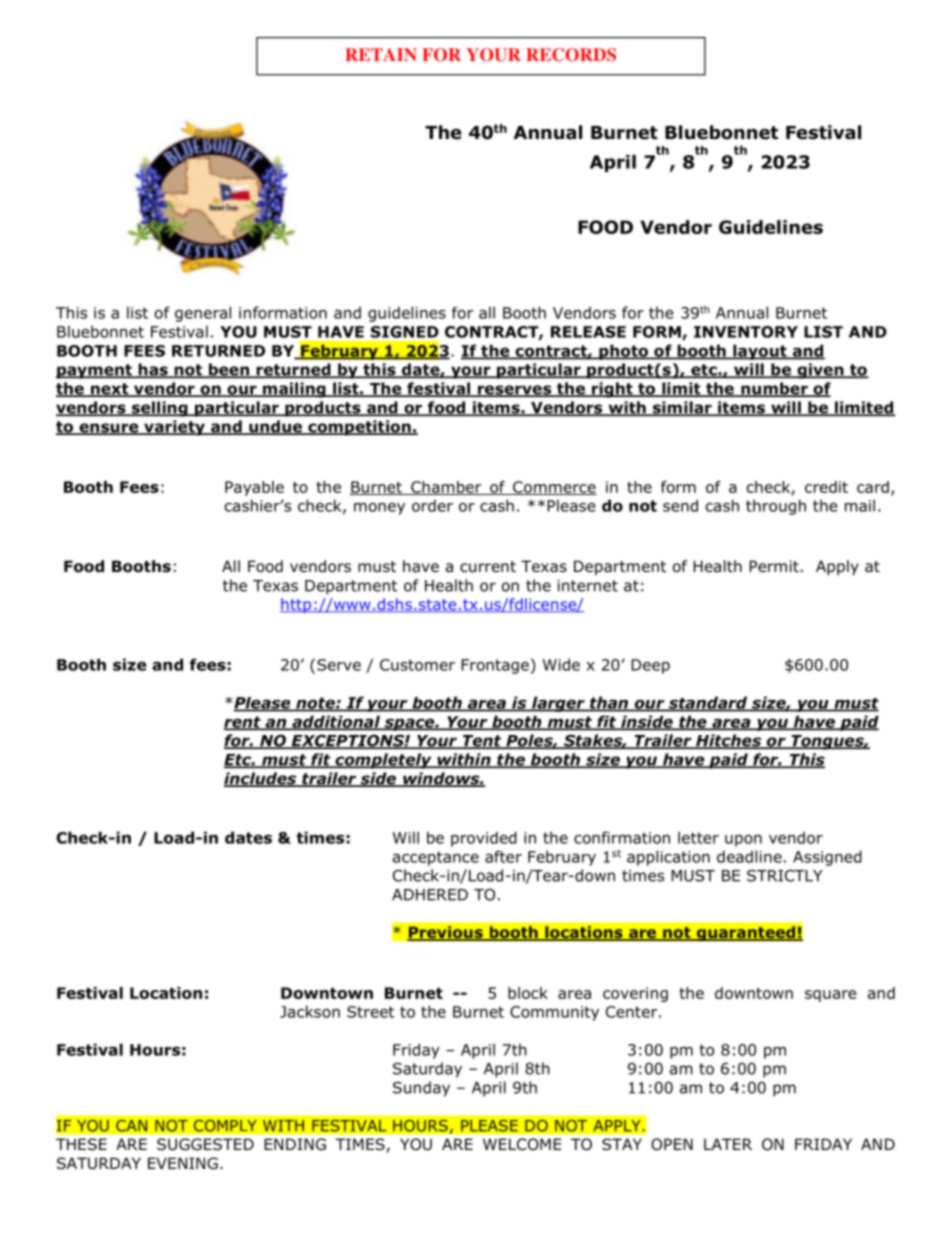 The image size is (952, 1233). Describe the element at coordinates (482, 742) in the page. I see `Tent` at that location.
